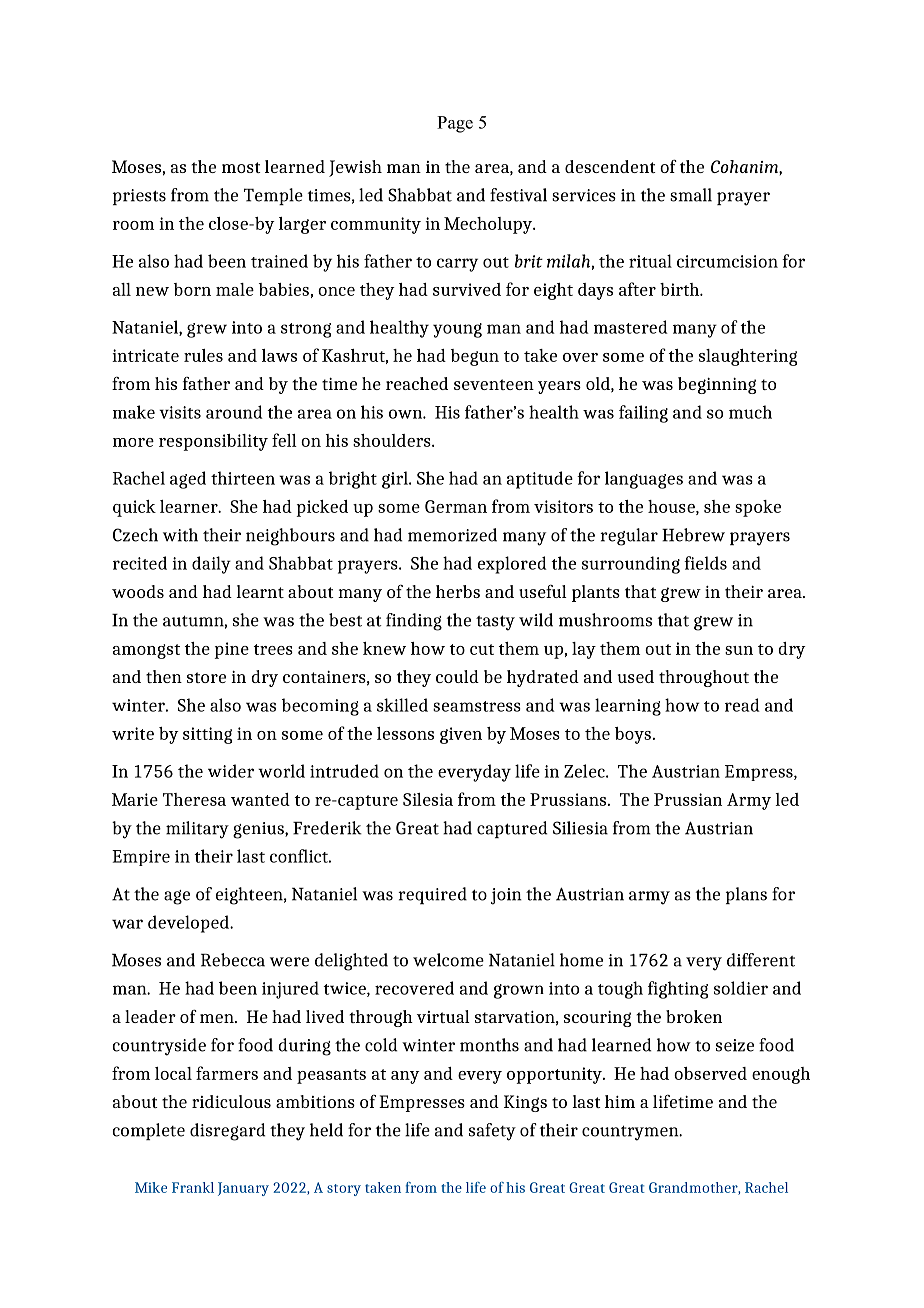  Describe the element at coordinates (455, 124) in the page. I see `Page` at that location.
